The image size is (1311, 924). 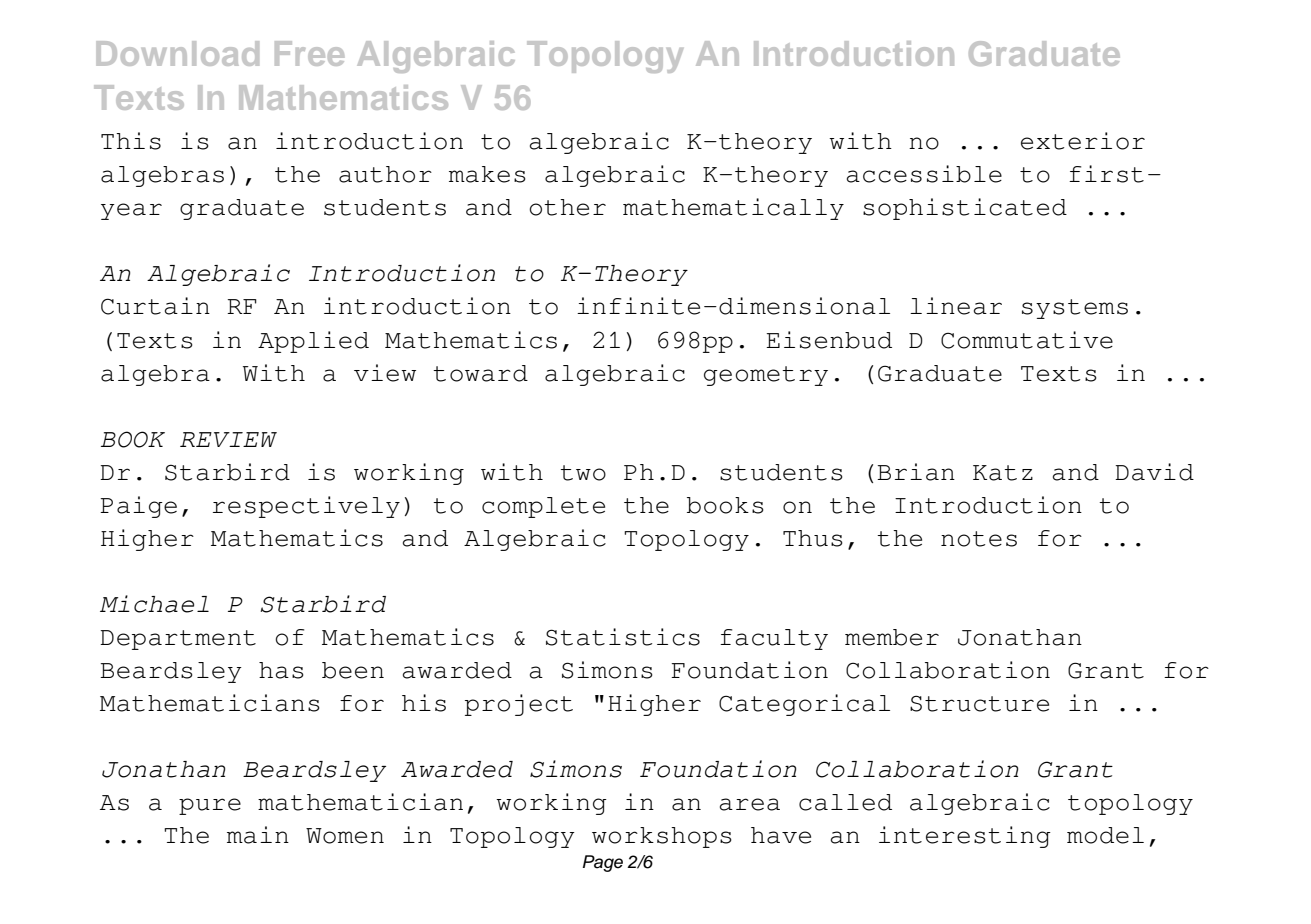 What do you see at coordinates (623, 637) in the screenshot?
I see `Statistics` at bounding box center [623, 637].
